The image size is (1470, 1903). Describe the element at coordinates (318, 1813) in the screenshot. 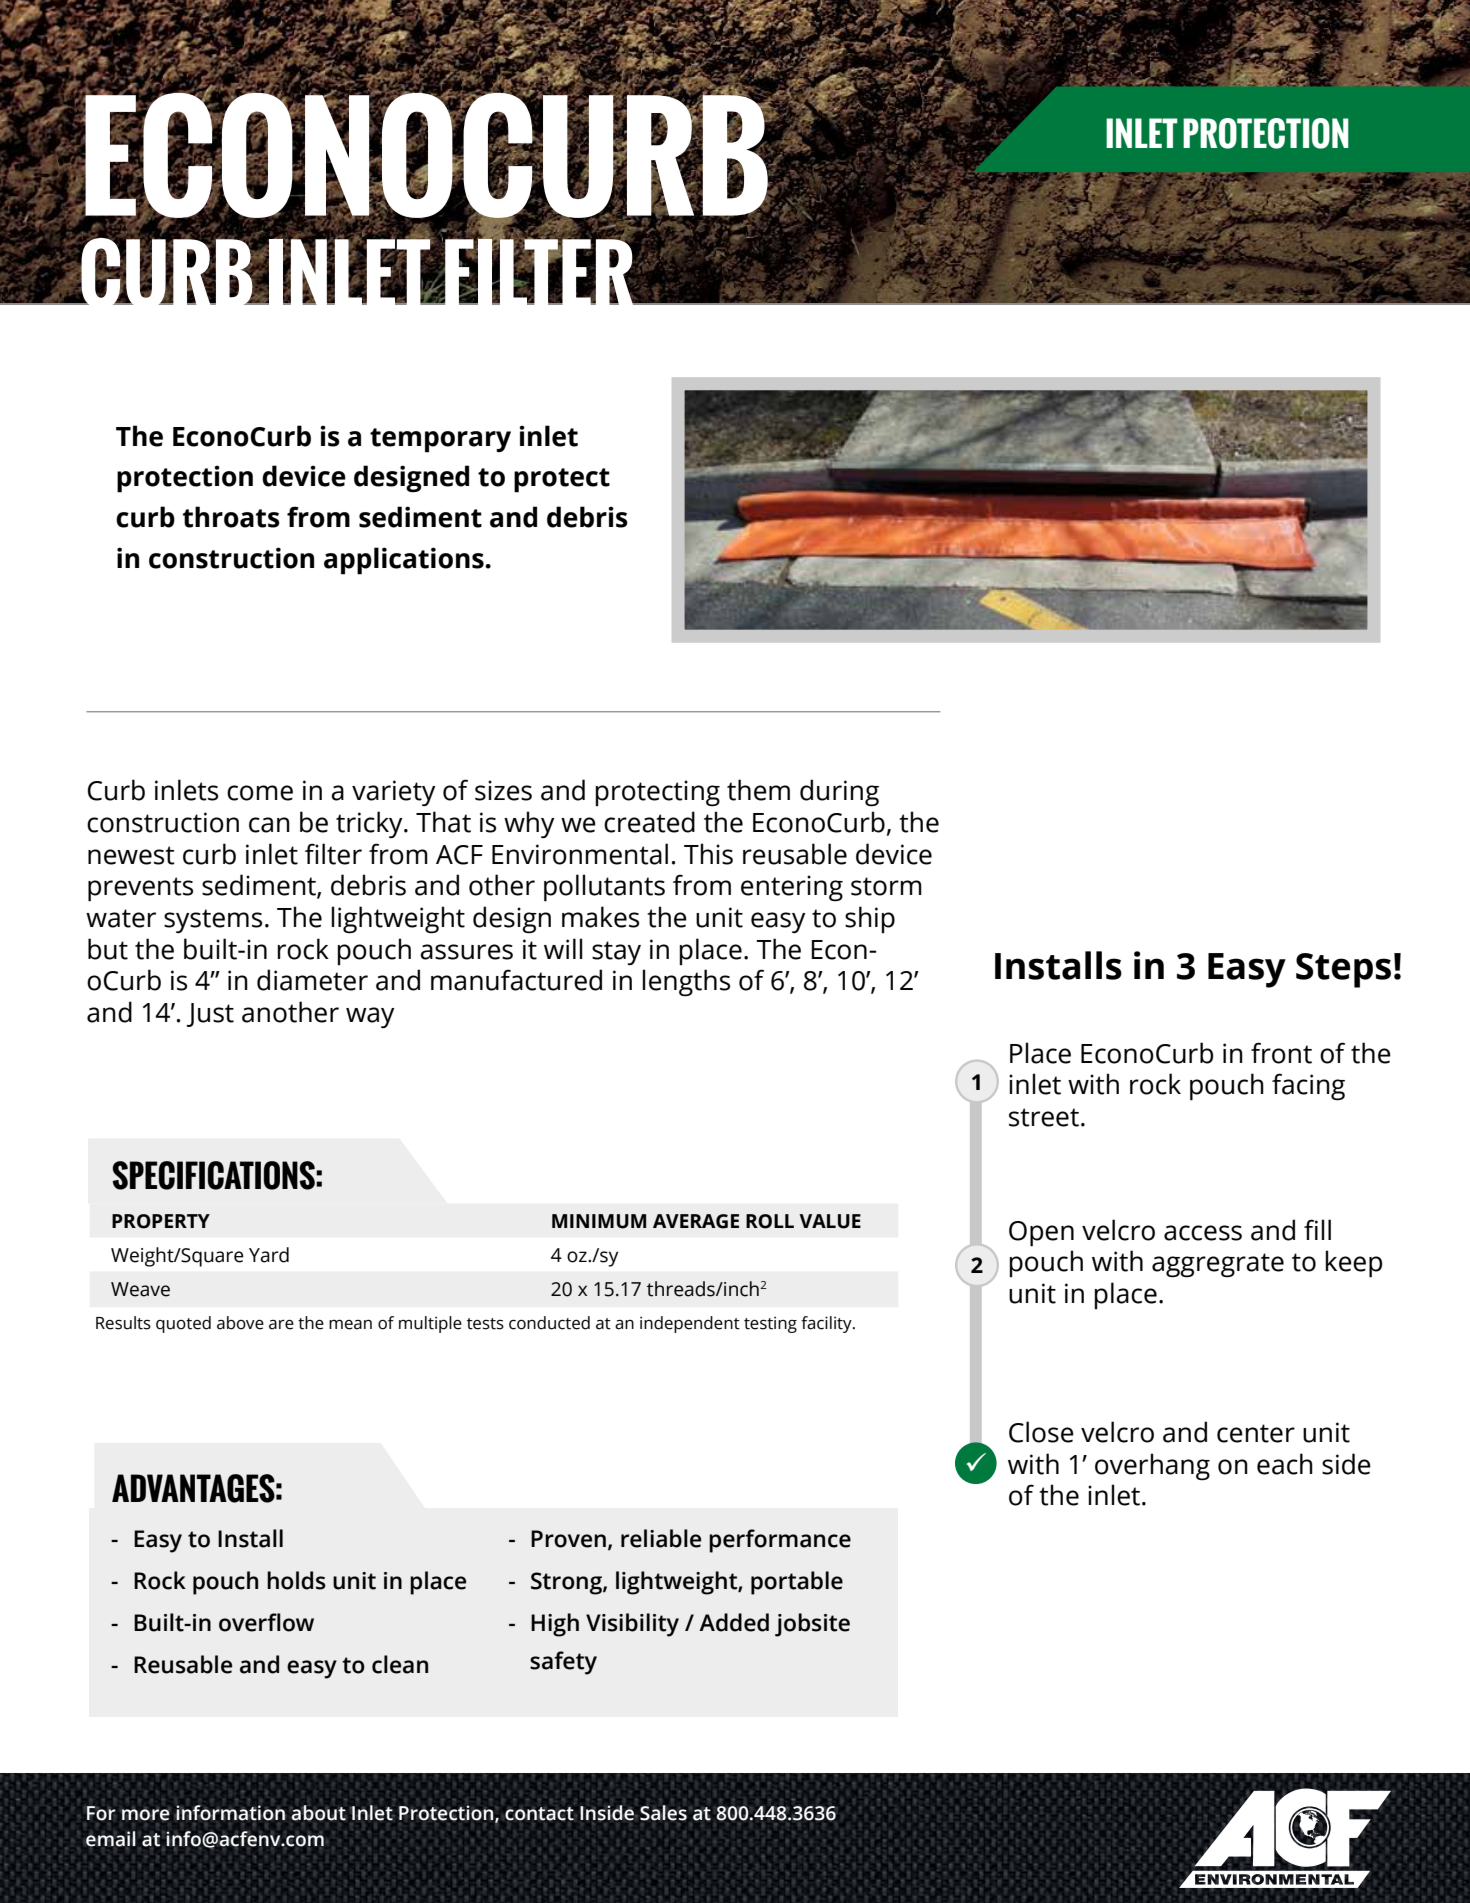

I see `about` at that location.
